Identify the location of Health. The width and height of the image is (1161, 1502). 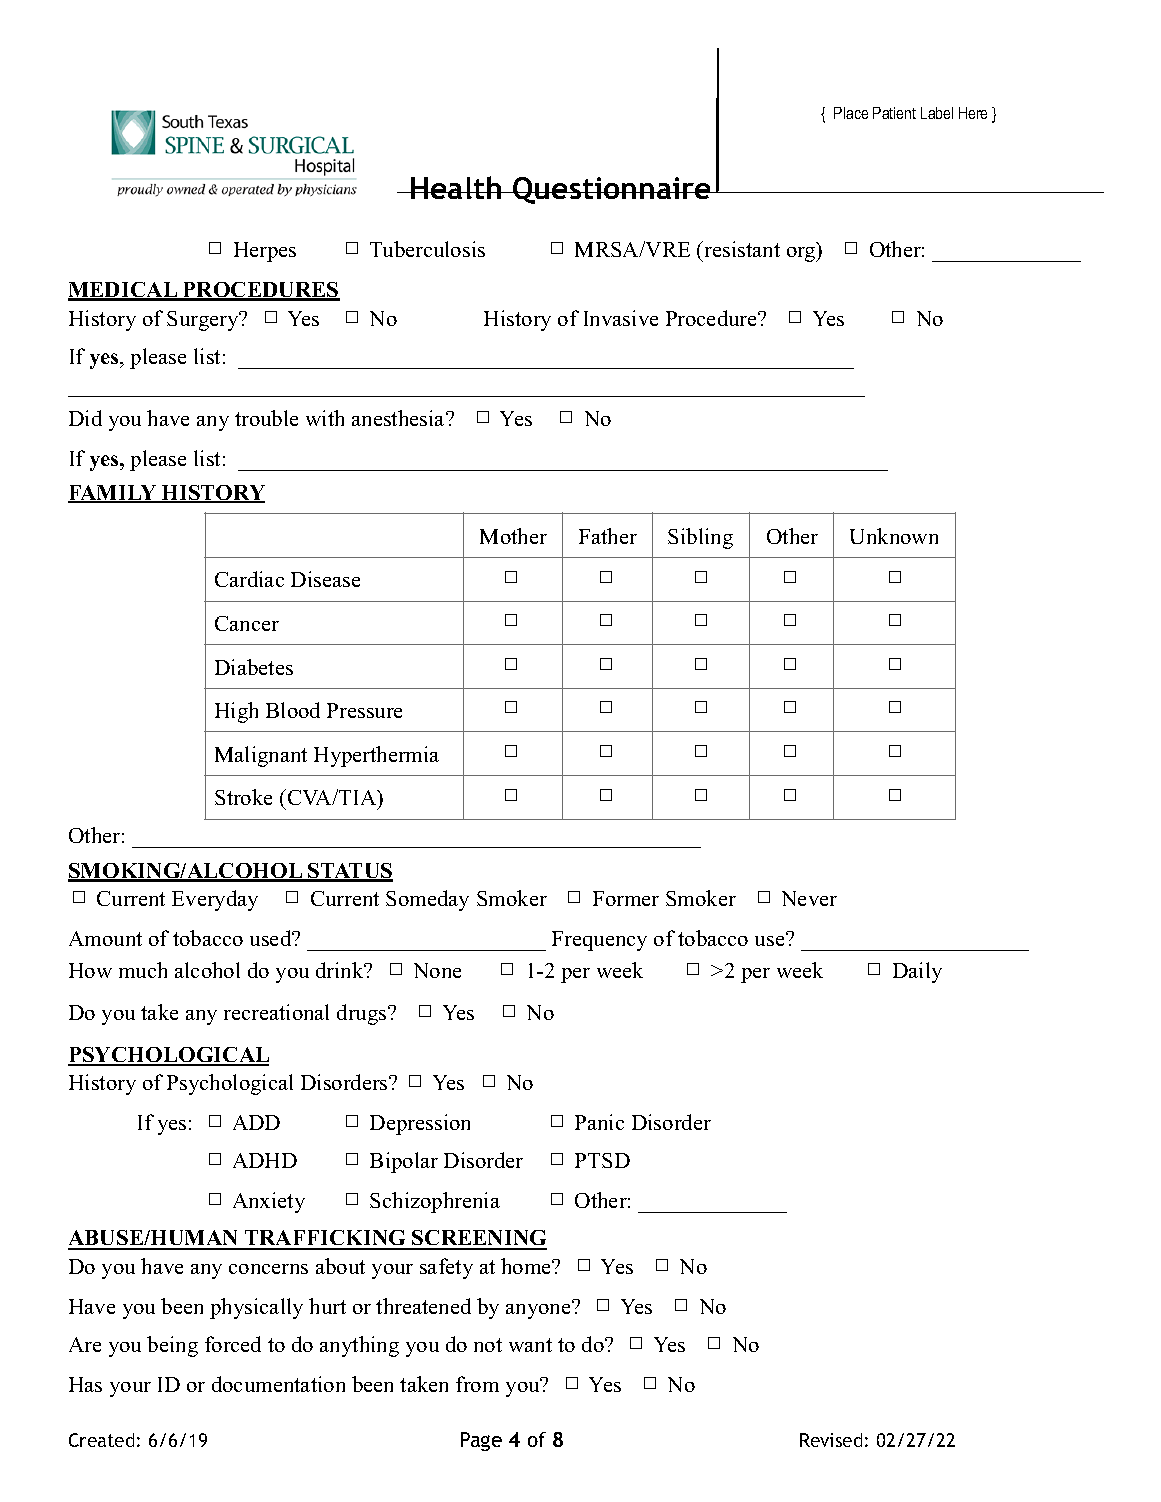
(457, 187).
